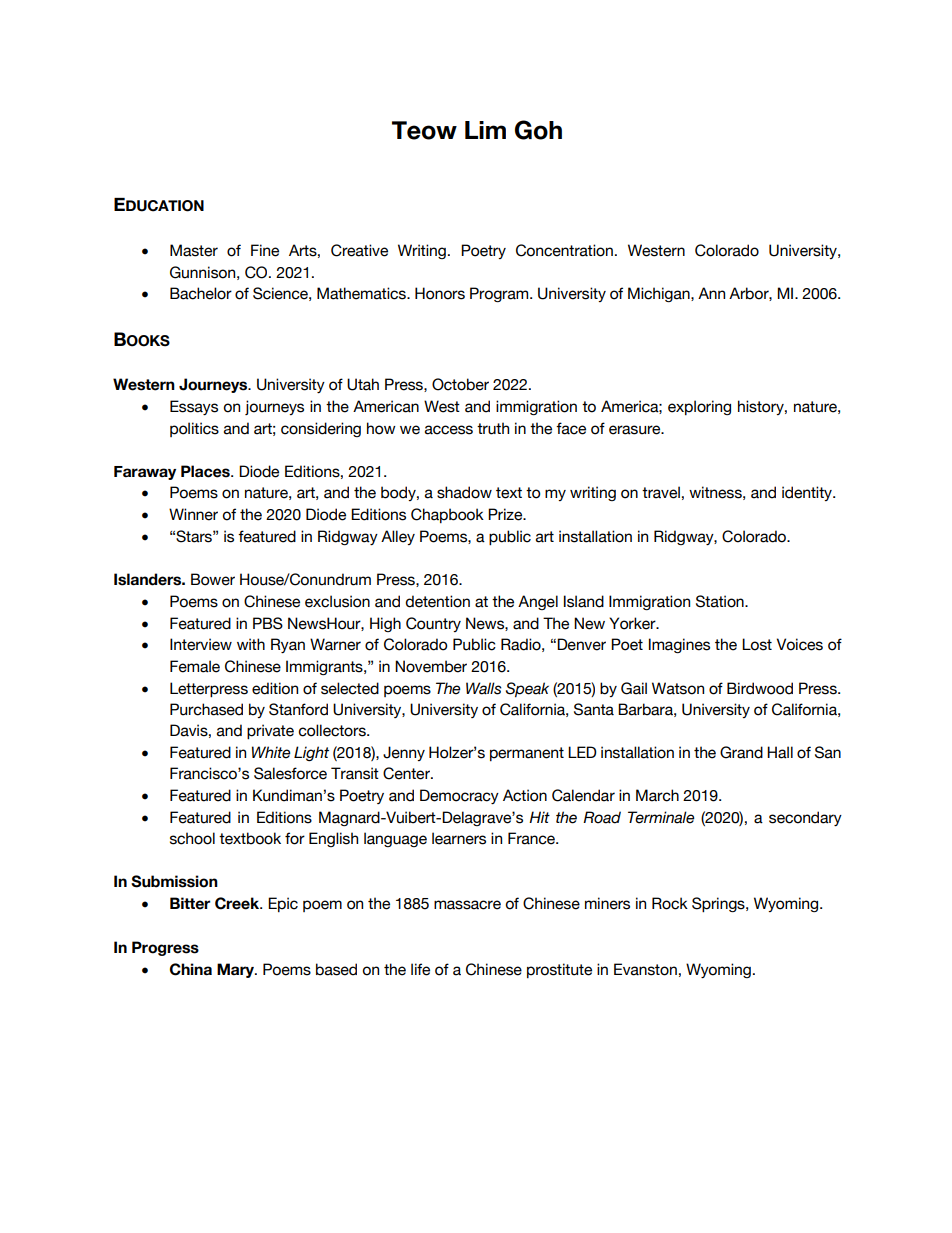 This document has height=1233, width=952. Describe the element at coordinates (194, 250) in the document. I see `Master` at that location.
